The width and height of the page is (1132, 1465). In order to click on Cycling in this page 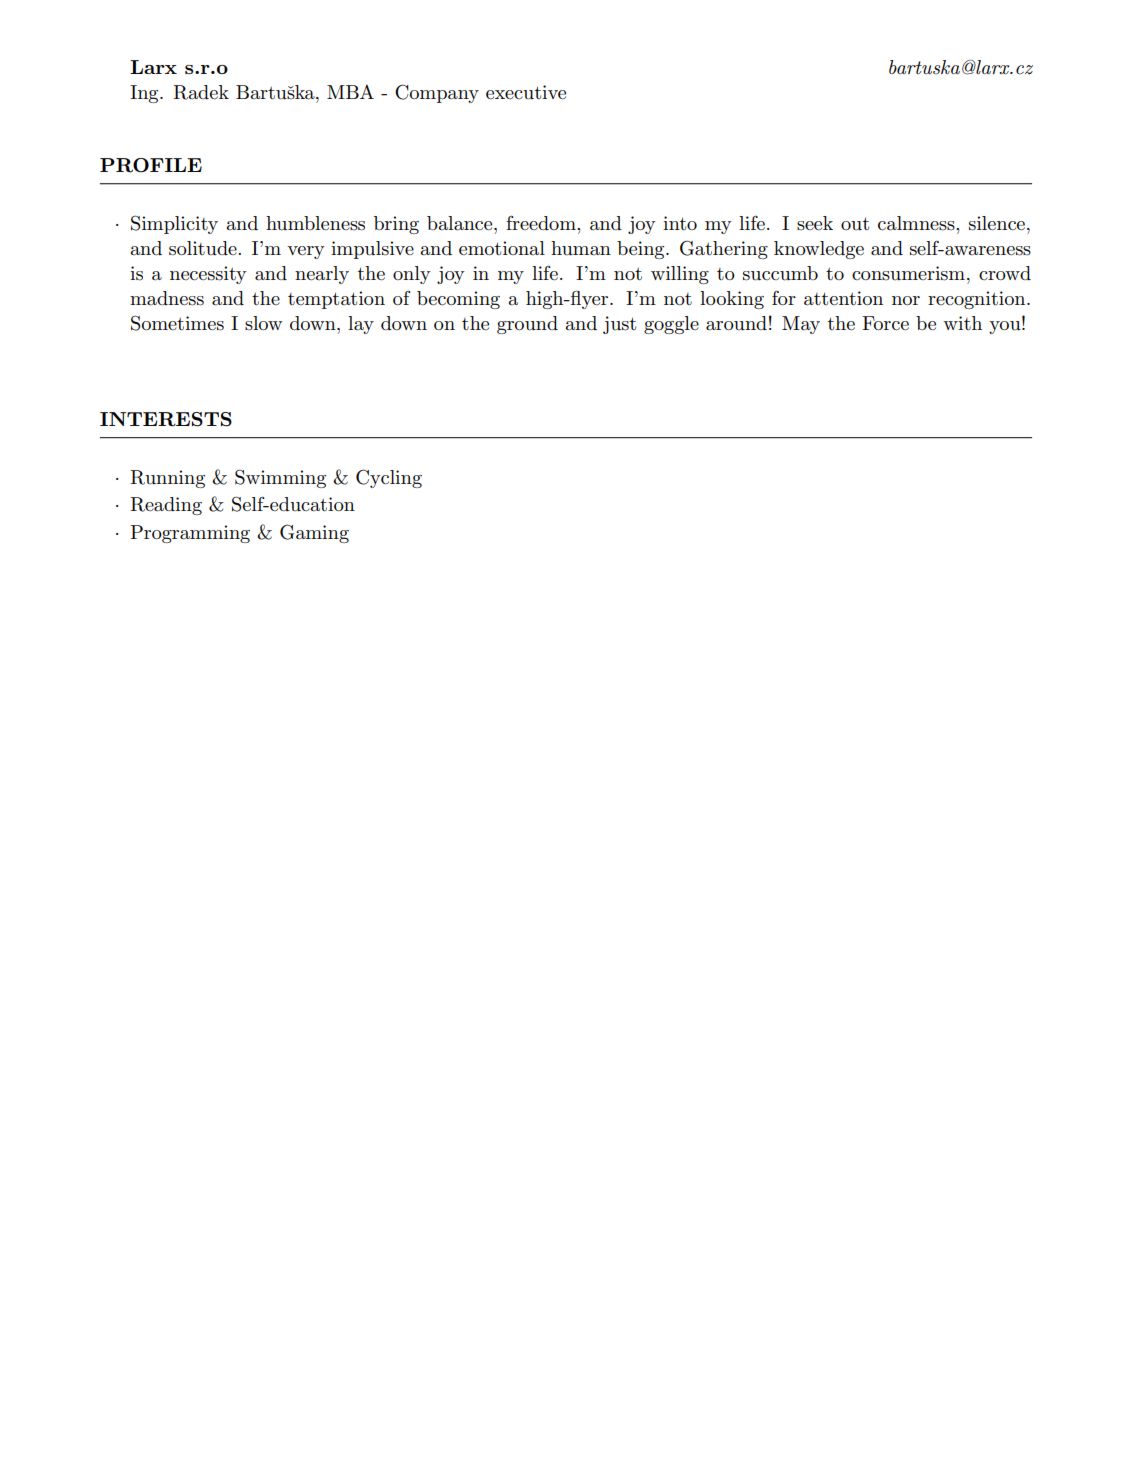, I will do `click(389, 478)`.
